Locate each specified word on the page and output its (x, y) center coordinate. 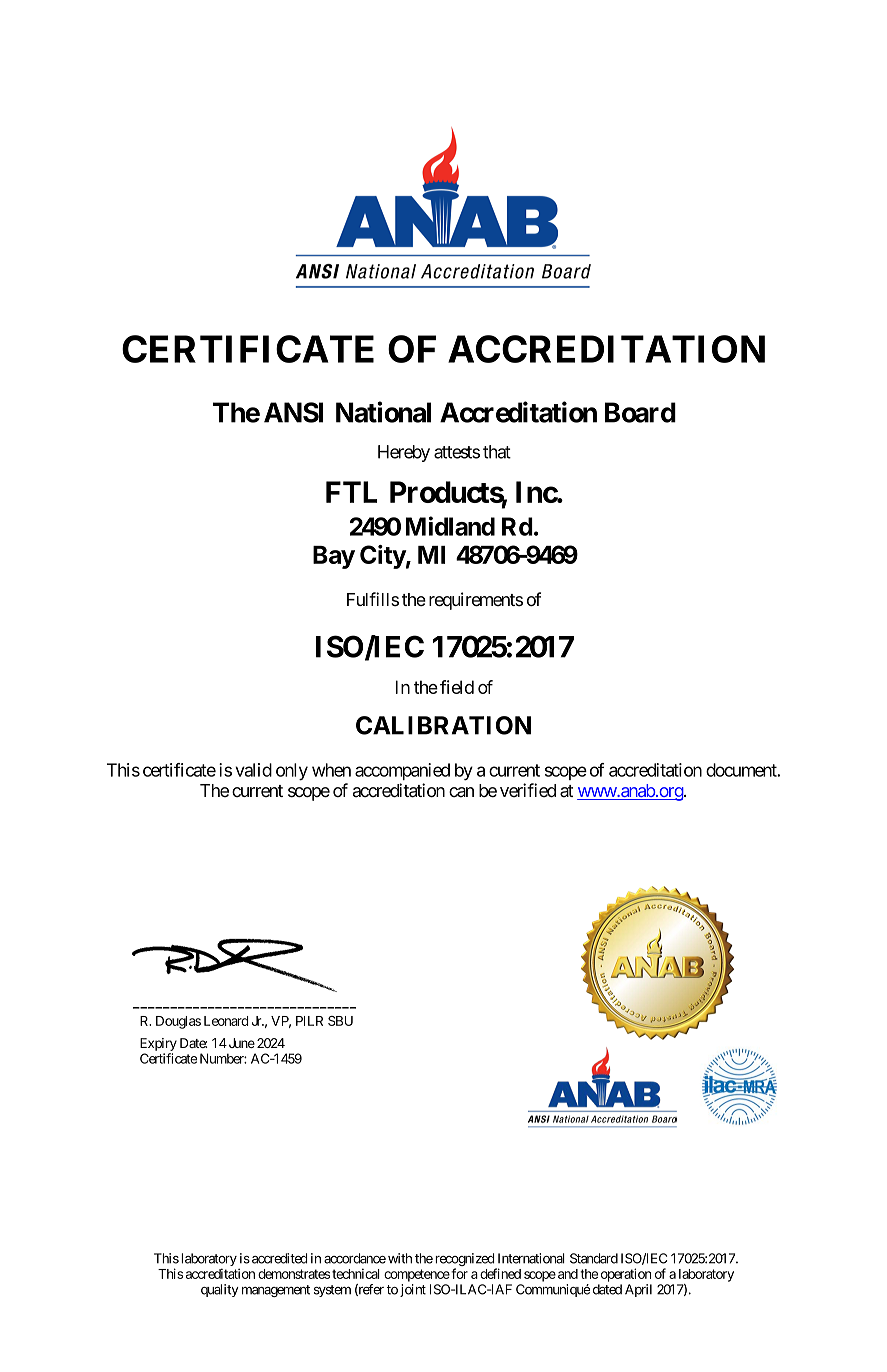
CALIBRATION (443, 725)
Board (640, 412)
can (461, 792)
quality (220, 1290)
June (240, 1043)
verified (528, 790)
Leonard (226, 1021)
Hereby (404, 453)
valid (253, 770)
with (400, 1258)
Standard (594, 1258)
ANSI (293, 412)
